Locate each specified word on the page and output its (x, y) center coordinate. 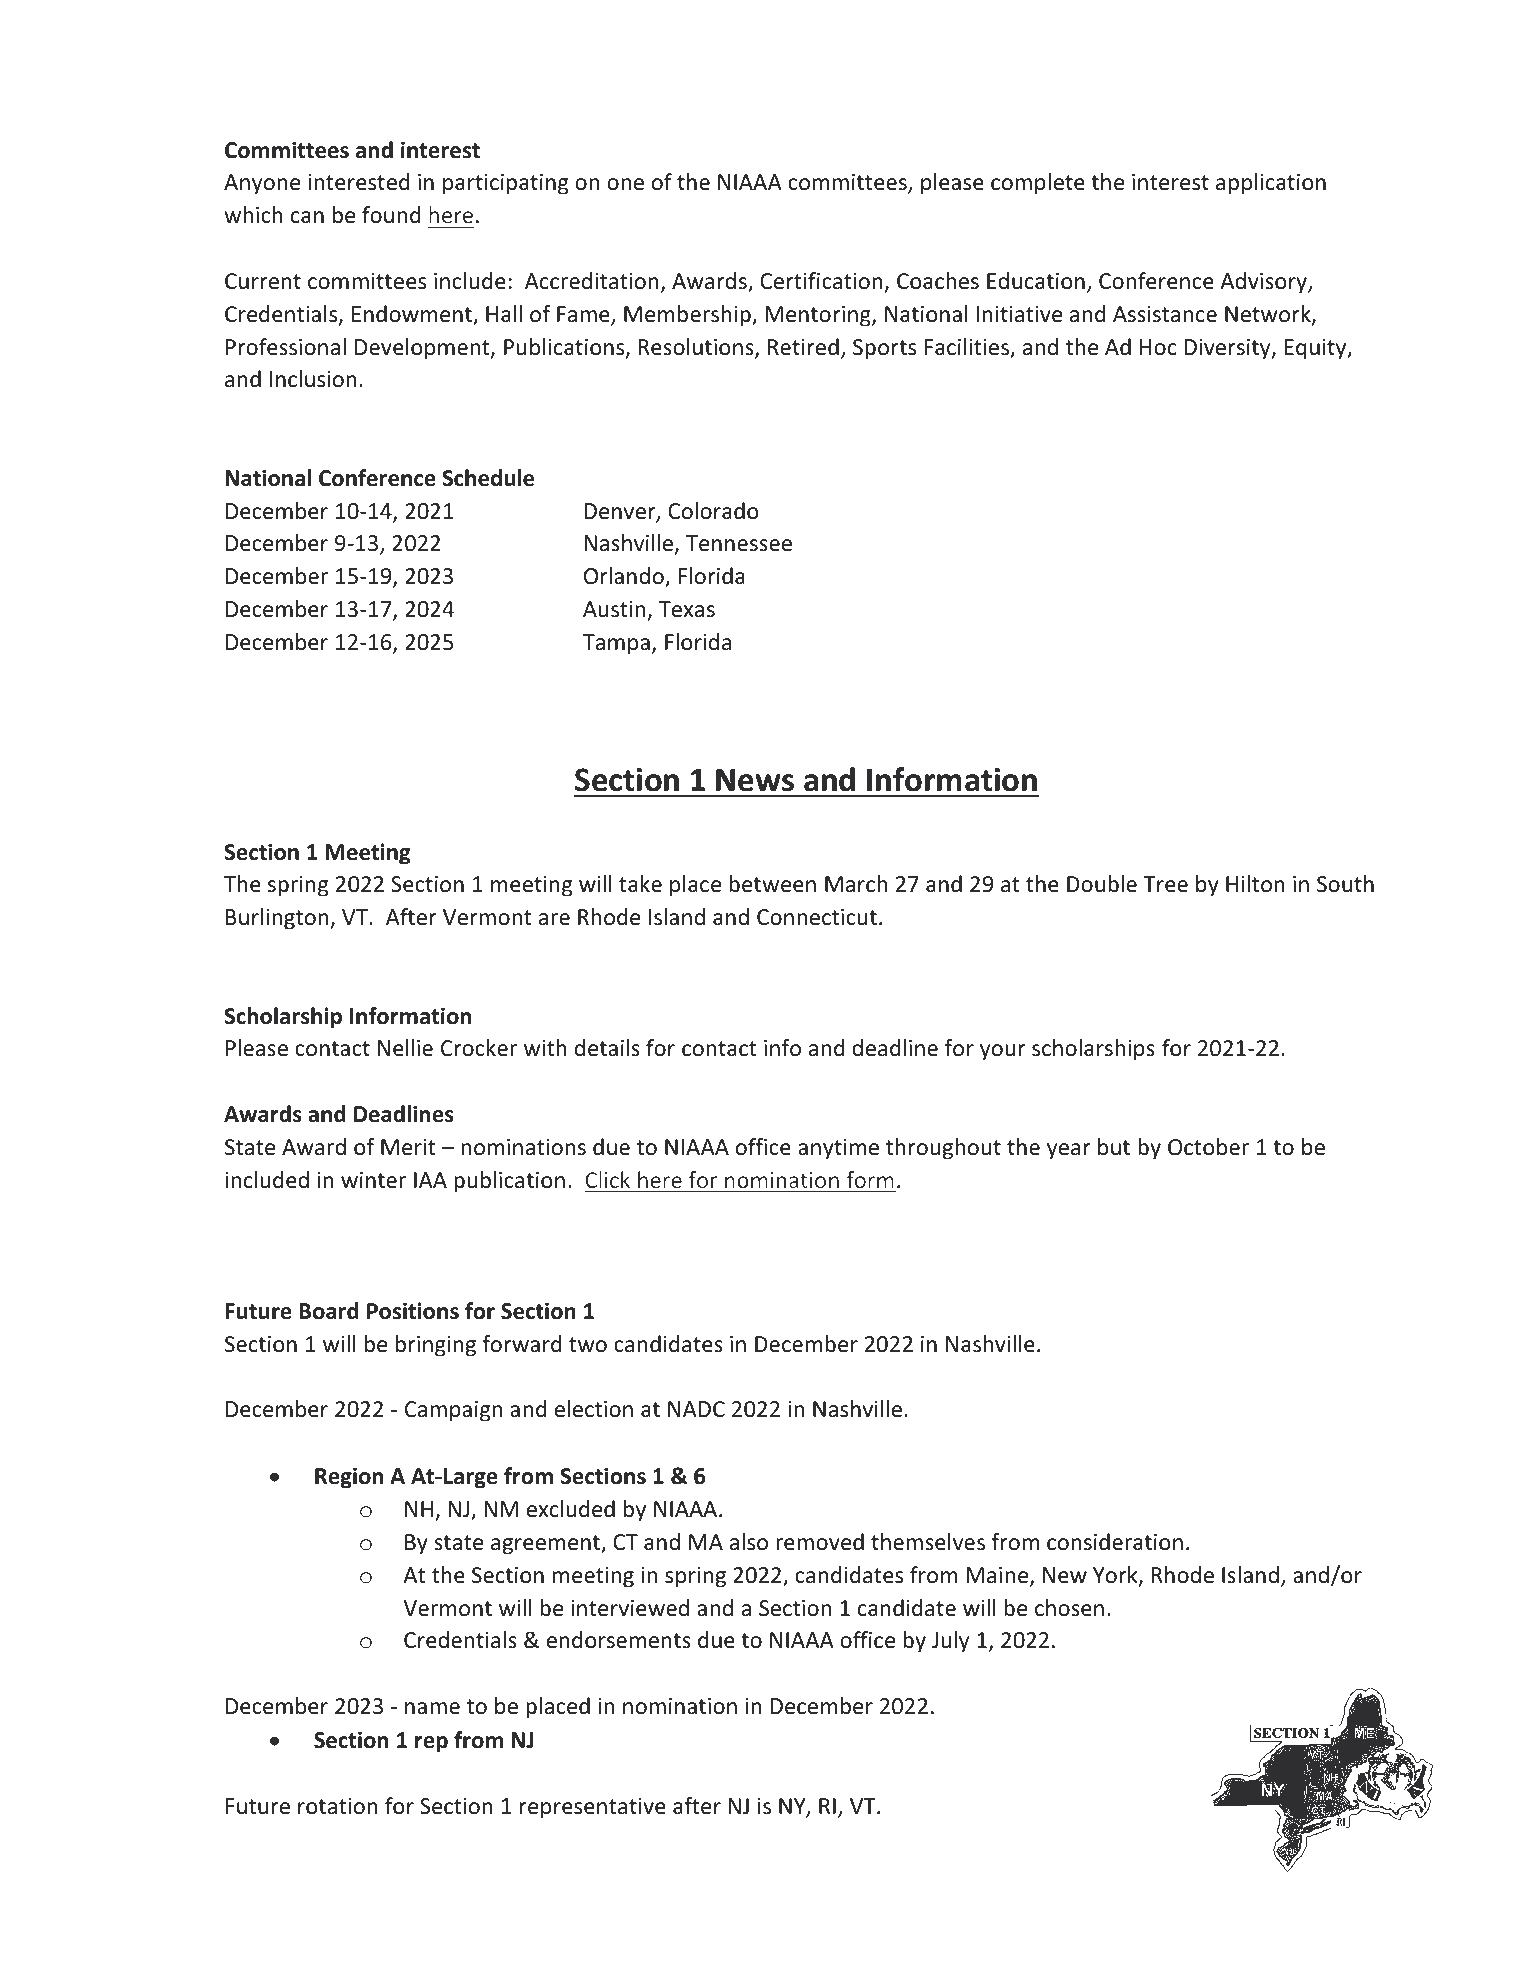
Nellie (405, 1048)
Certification (821, 281)
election (594, 1409)
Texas (687, 609)
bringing (436, 1346)
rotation (338, 1806)
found (391, 215)
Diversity (1229, 349)
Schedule (488, 478)
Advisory (1264, 283)
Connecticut (817, 917)
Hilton (1255, 884)
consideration (1115, 1542)
